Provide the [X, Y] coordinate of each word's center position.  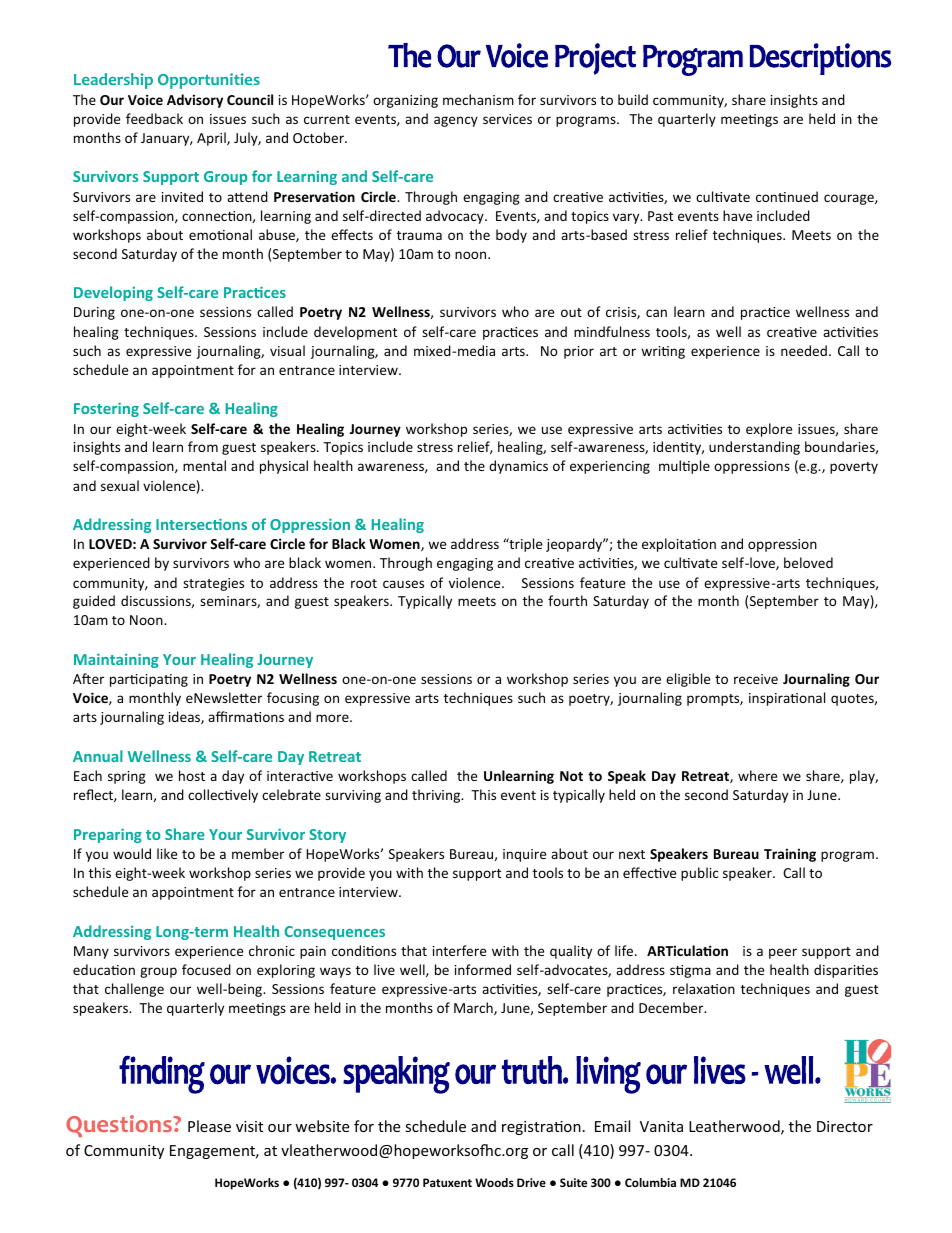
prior [579, 352]
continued [787, 196]
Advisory [195, 101]
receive [756, 679]
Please [209, 1126]
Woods [494, 1182]
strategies [213, 584]
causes [403, 584]
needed [804, 350]
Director [845, 1126]
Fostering [106, 409]
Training [790, 855]
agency [456, 121]
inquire [524, 855]
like [167, 853]
